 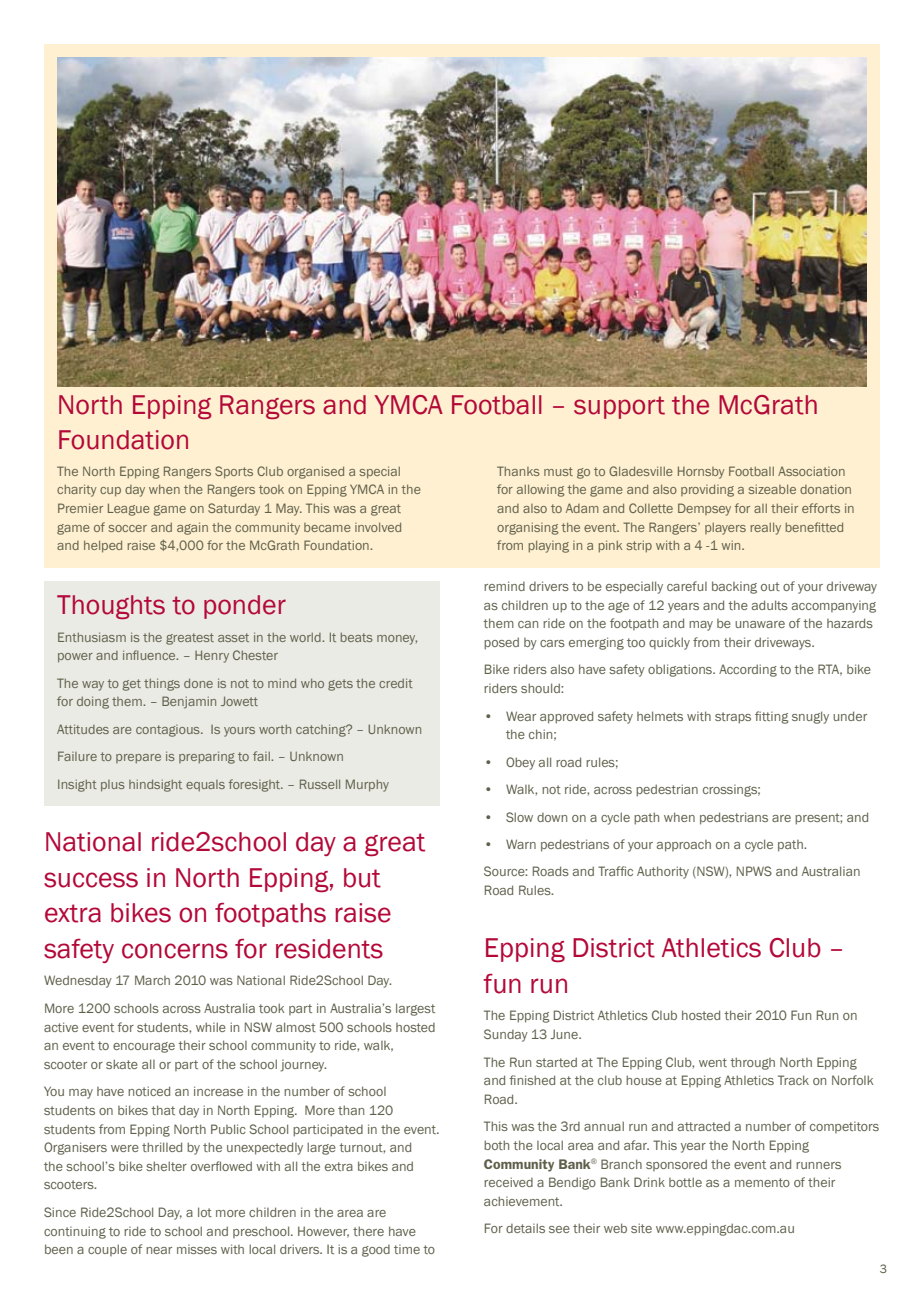 What do you see at coordinates (752, 1063) in the document?
I see `through` at bounding box center [752, 1063].
